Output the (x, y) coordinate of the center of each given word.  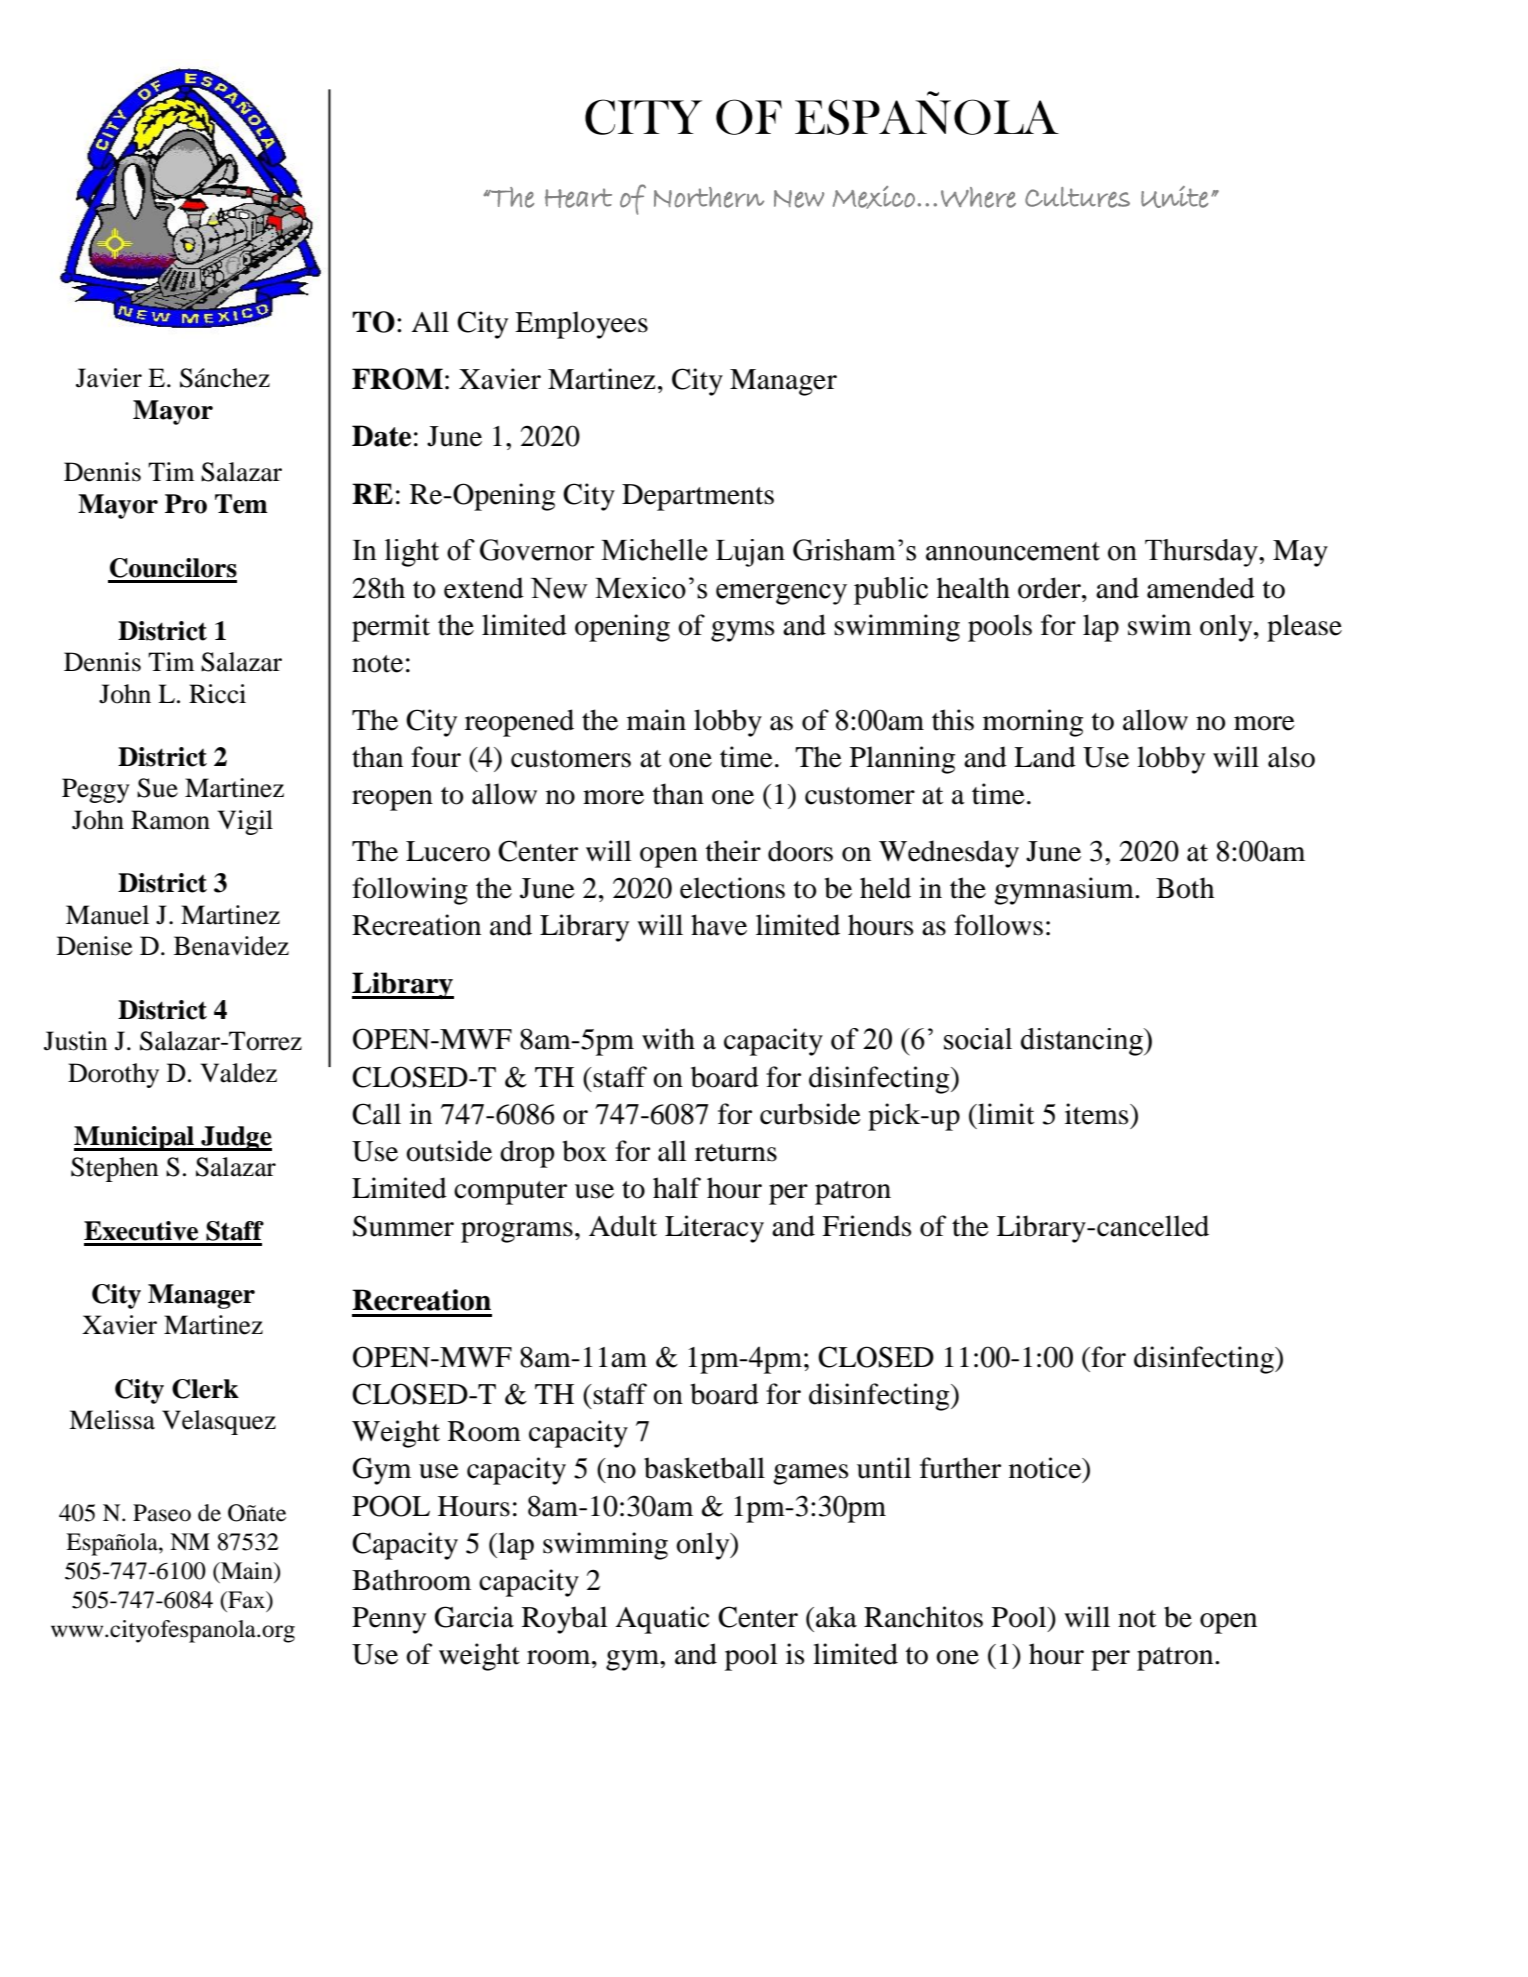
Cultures (1077, 197)
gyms (742, 631)
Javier (109, 378)
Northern (709, 197)
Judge (235, 1138)
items (1098, 1114)
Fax (246, 1600)
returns (736, 1153)
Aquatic (662, 1620)
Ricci (217, 694)
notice (1046, 1468)
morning (1033, 723)
